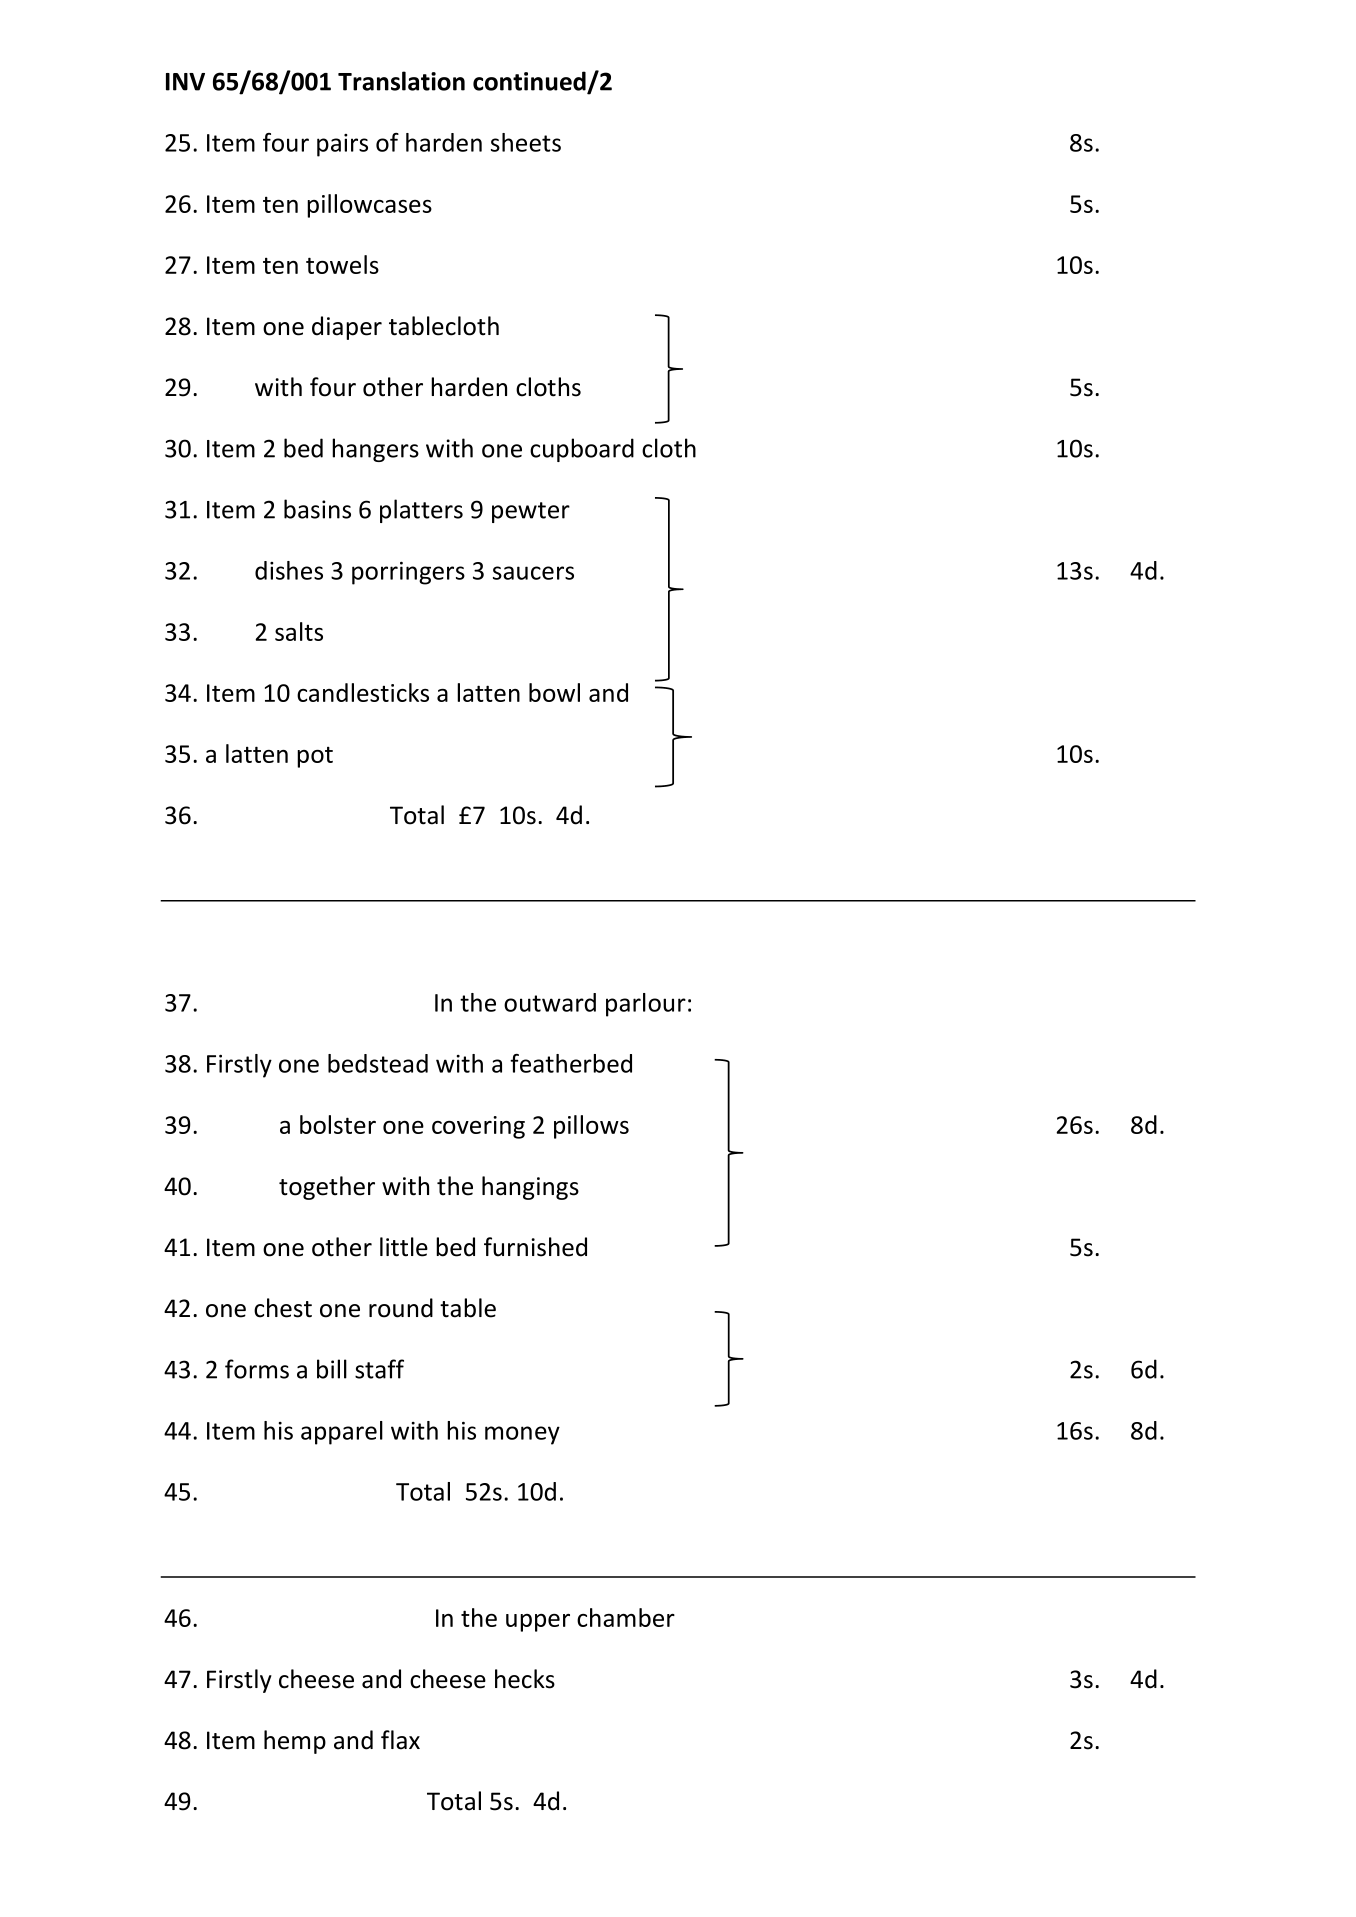 This screenshot has width=1356, height=1917. What do you see at coordinates (400, 1740) in the screenshot?
I see `flax` at bounding box center [400, 1740].
